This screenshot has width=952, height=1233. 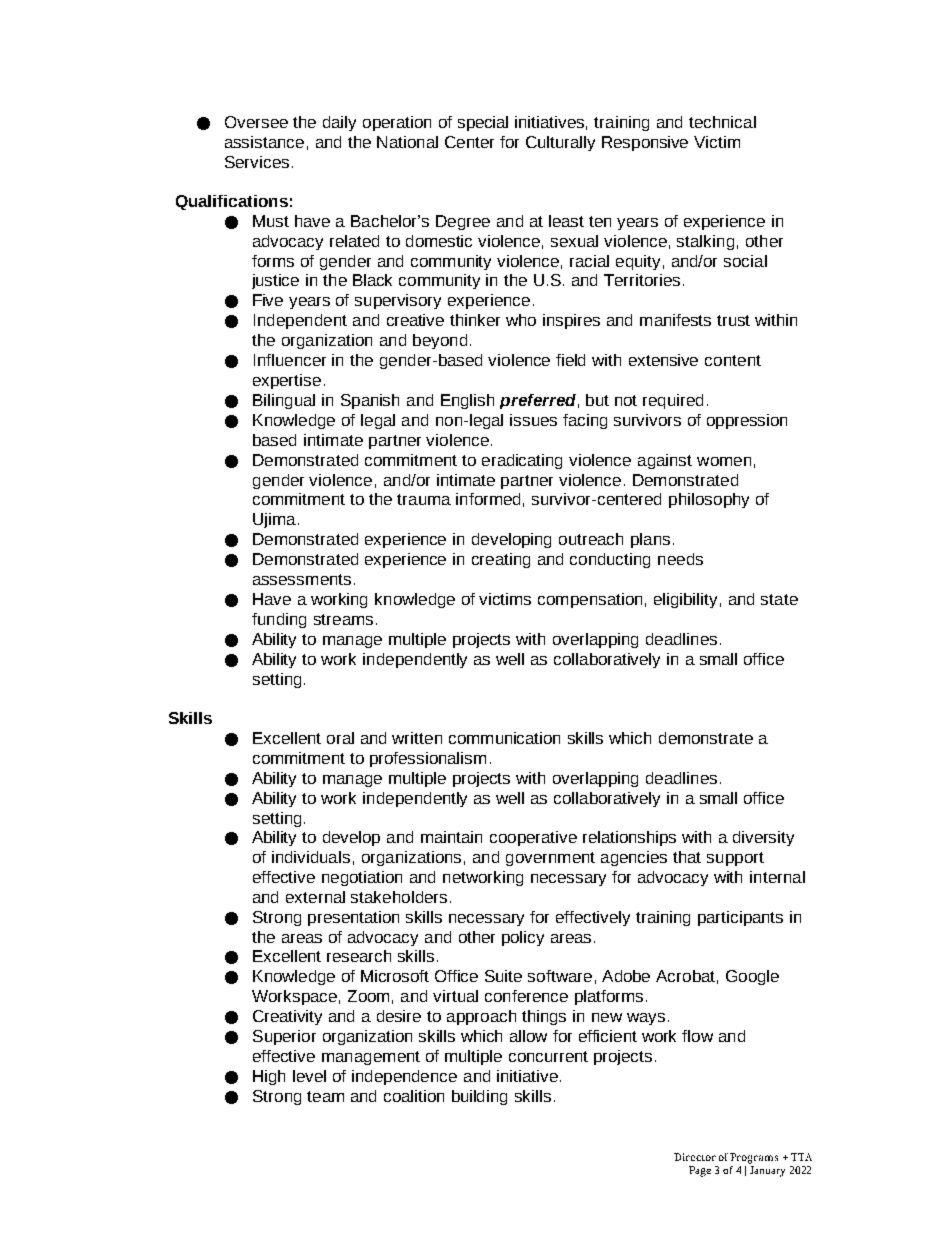 I want to click on eradicating, so click(x=522, y=461).
